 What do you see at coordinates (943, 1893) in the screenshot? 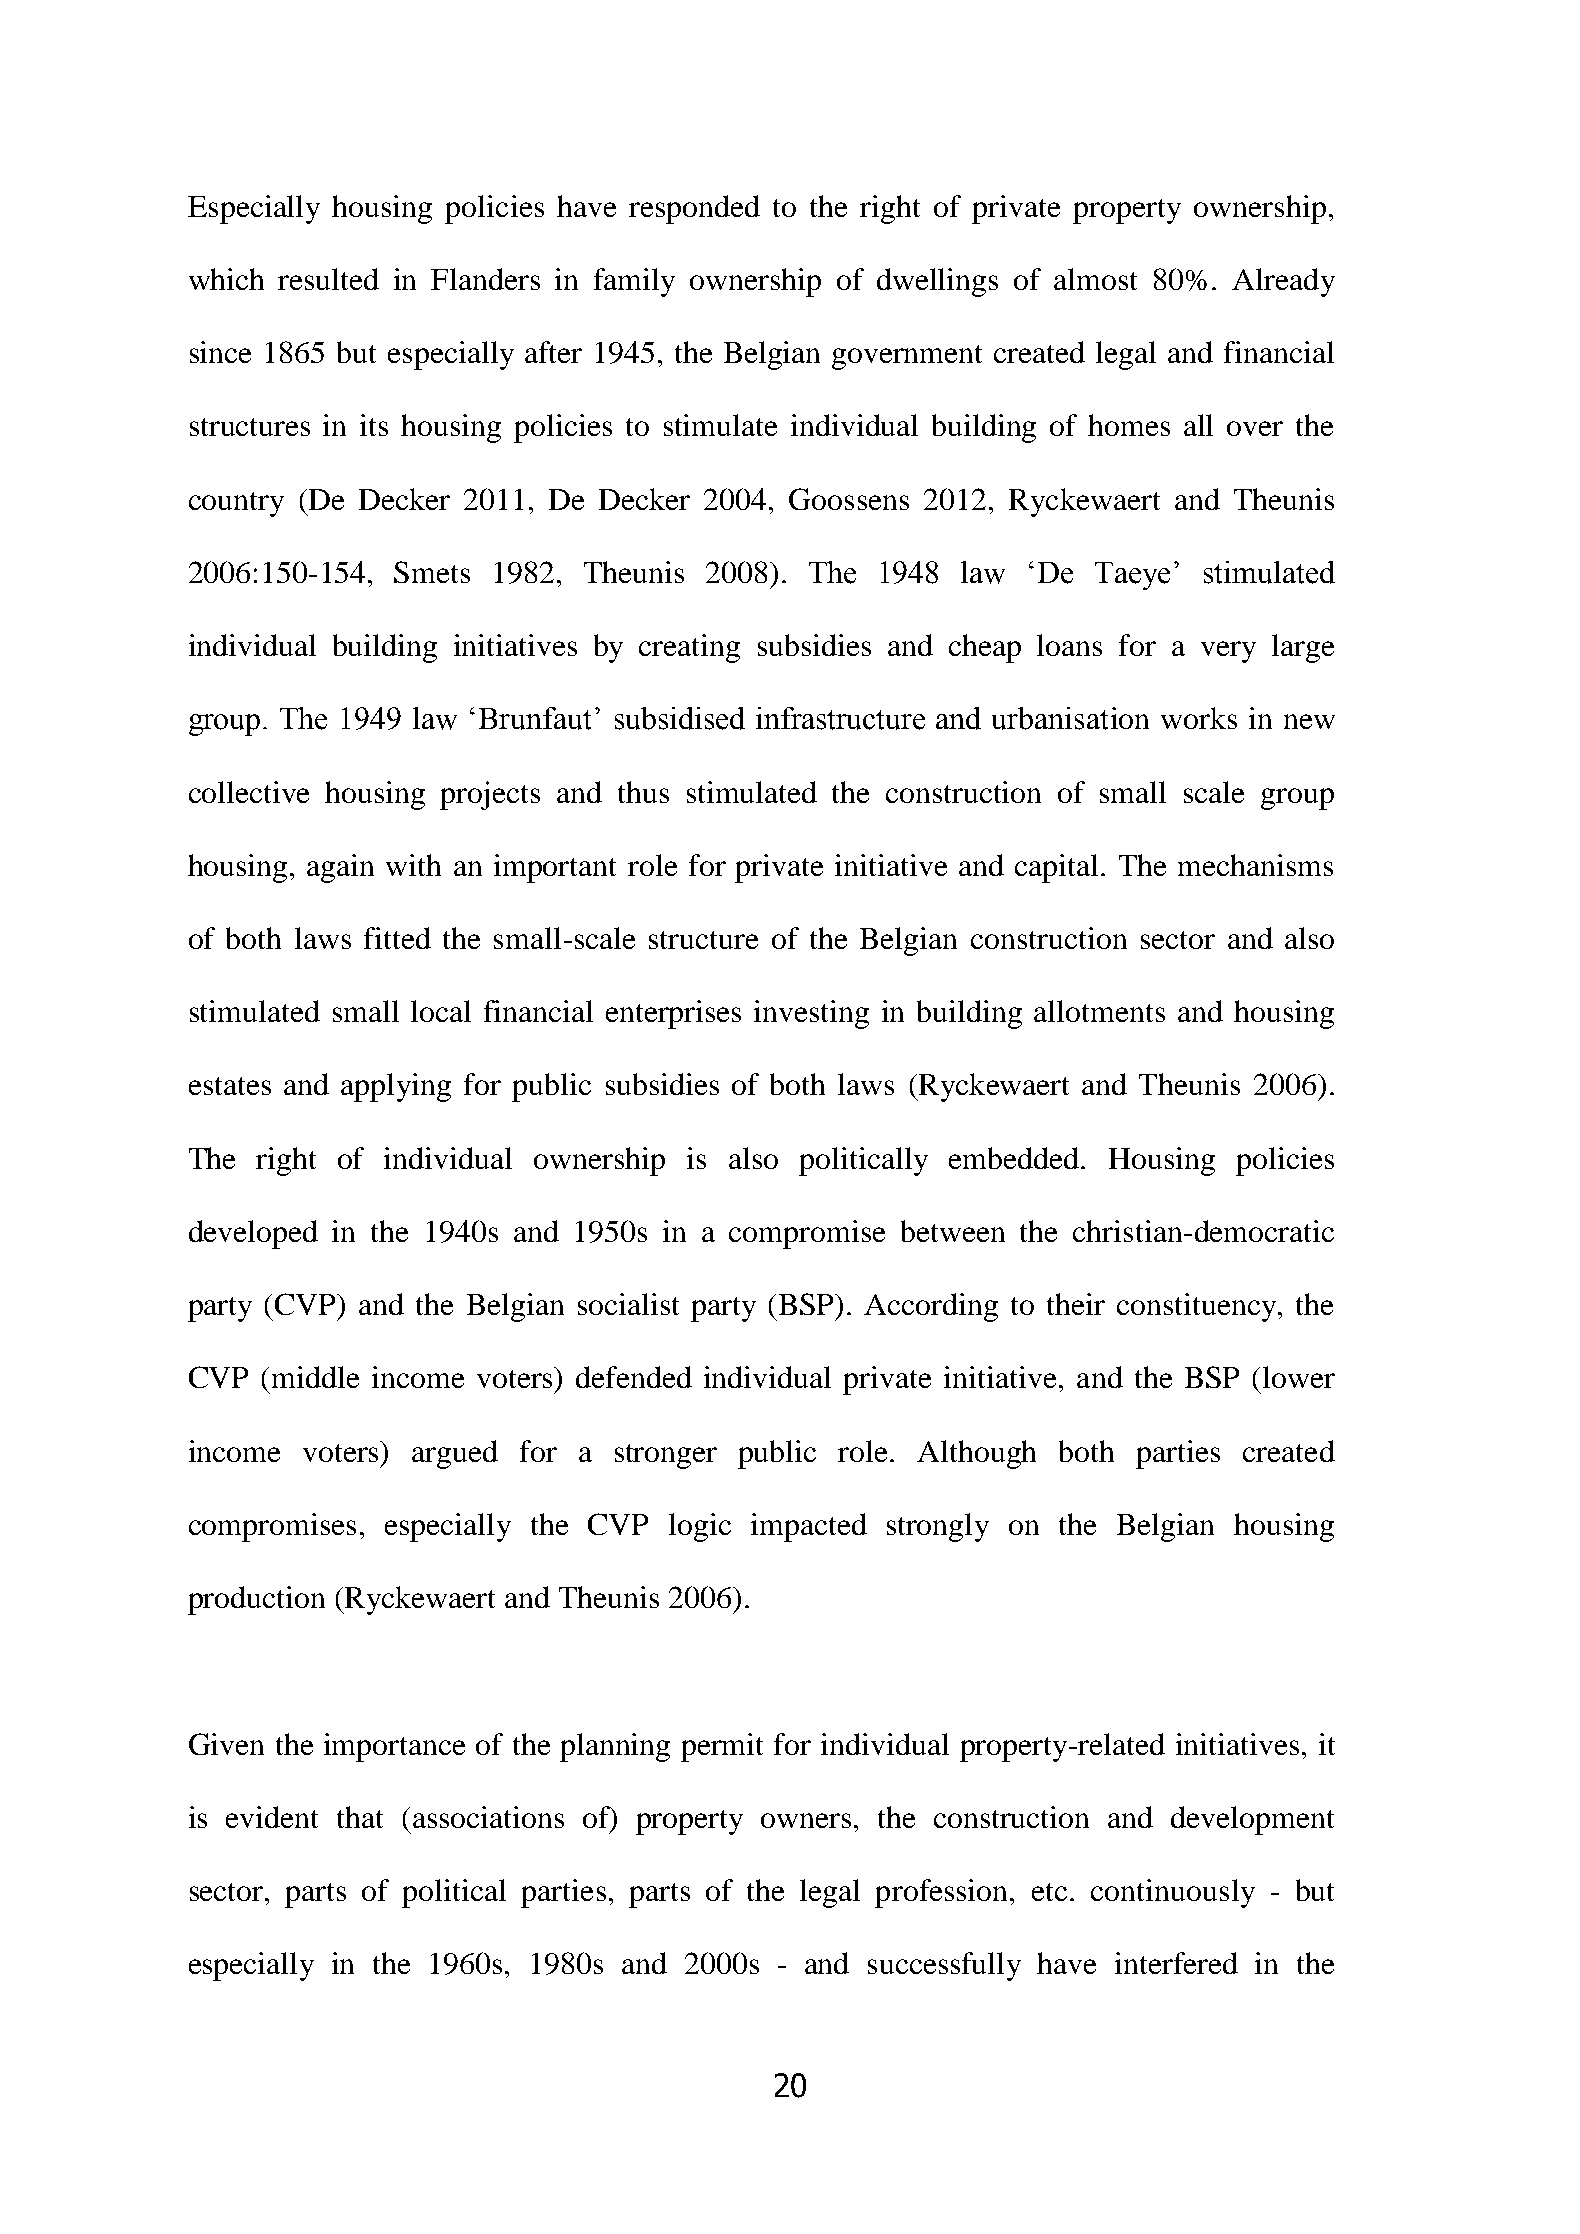
I see `profession` at bounding box center [943, 1893].
